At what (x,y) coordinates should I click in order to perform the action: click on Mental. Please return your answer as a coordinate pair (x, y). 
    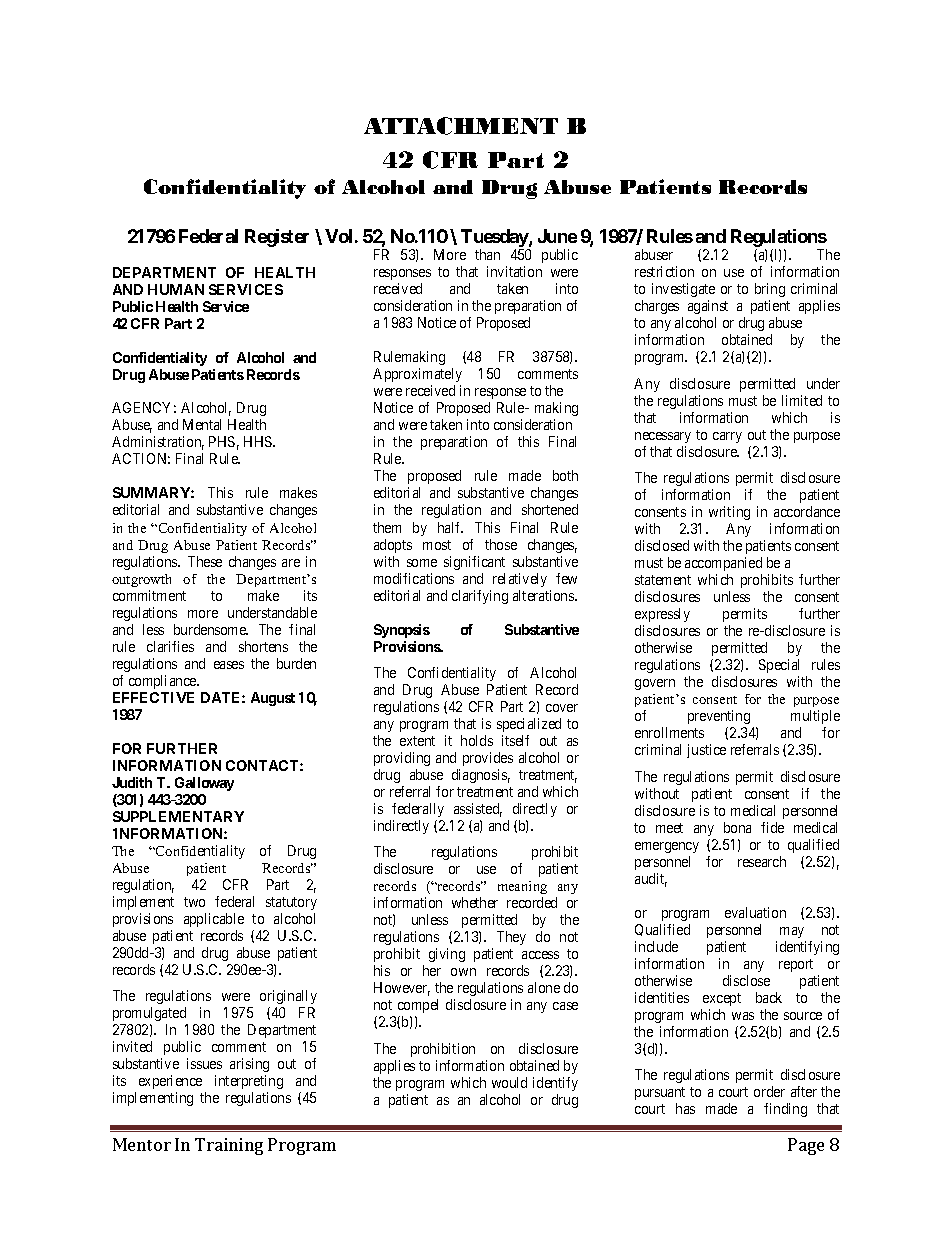
    Looking at the image, I should click on (202, 424).
